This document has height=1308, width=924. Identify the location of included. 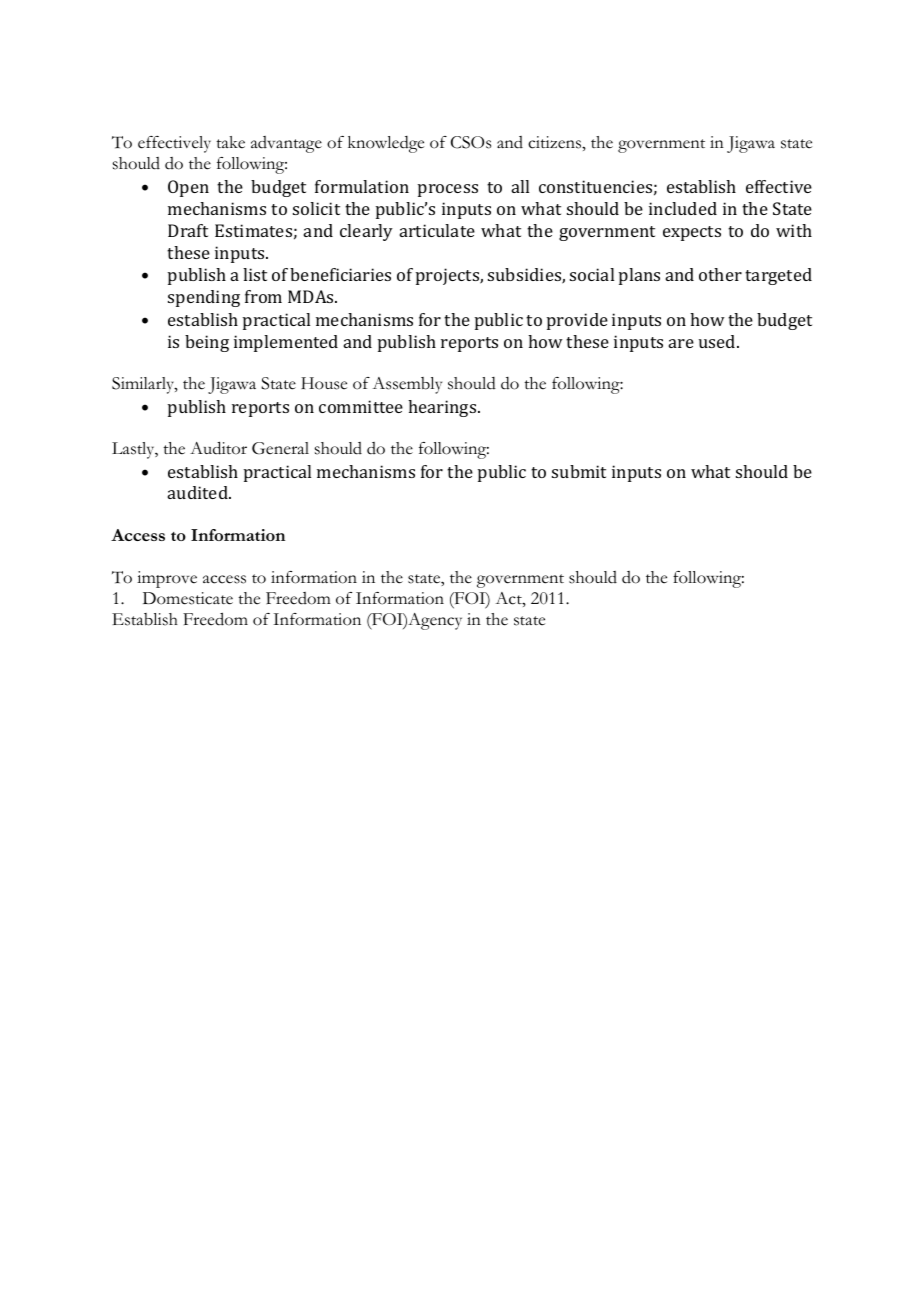
(683, 208).
